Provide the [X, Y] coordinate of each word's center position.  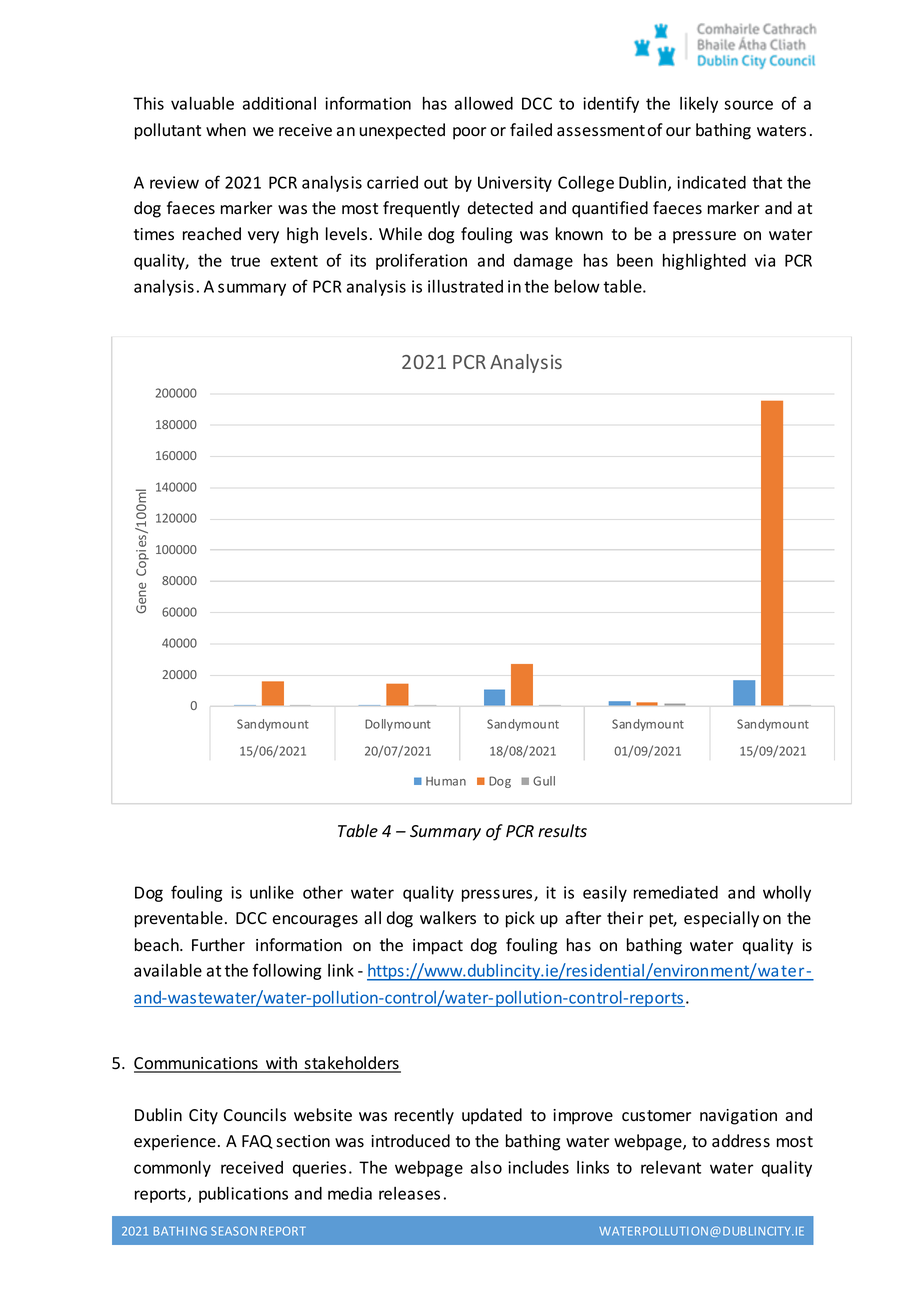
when [226, 129]
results [562, 831]
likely [699, 105]
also [486, 1167]
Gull [544, 781]
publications [243, 1195]
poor [469, 133]
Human [446, 781]
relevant [671, 1167]
